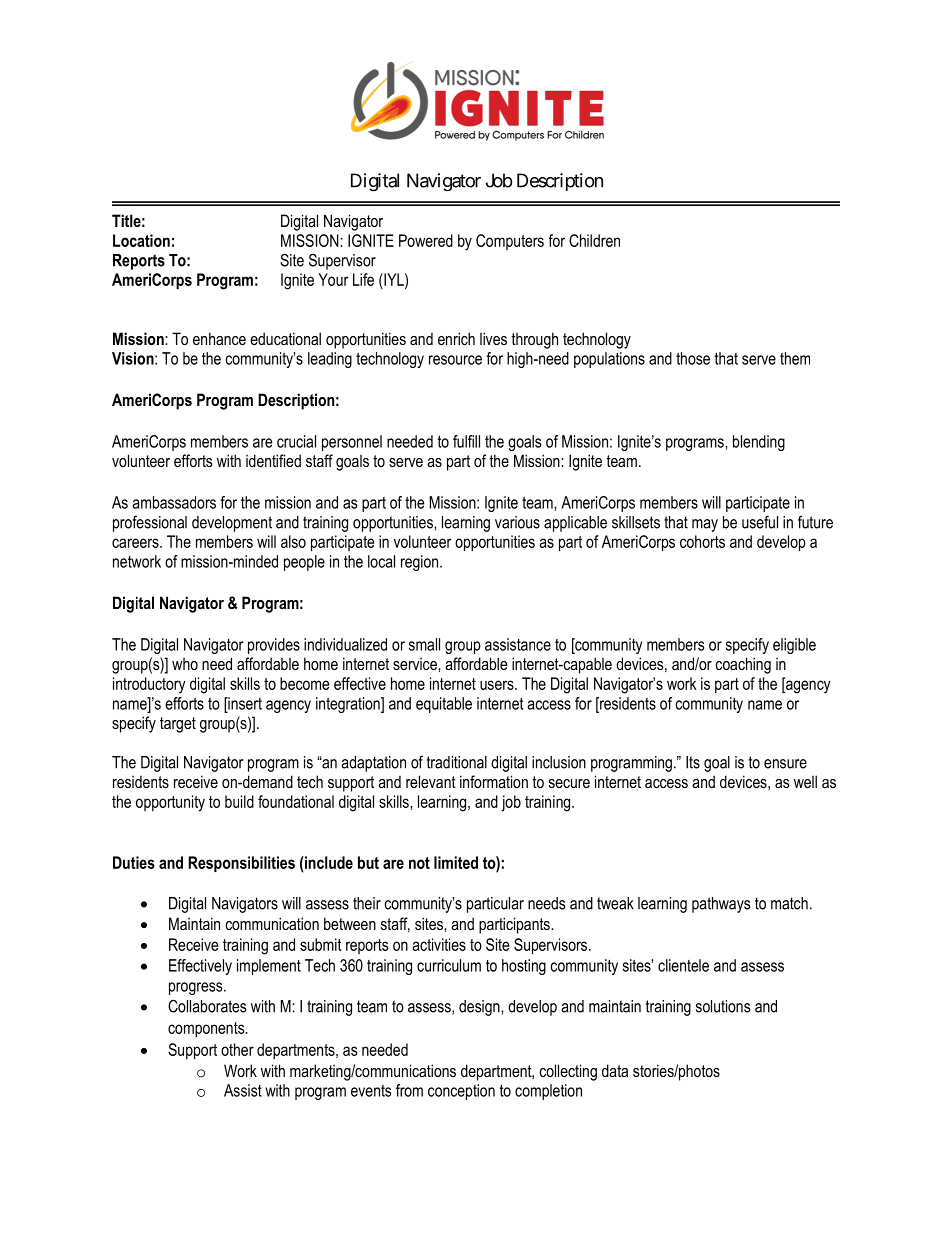  What do you see at coordinates (743, 665) in the screenshot?
I see `coaching` at bounding box center [743, 665].
